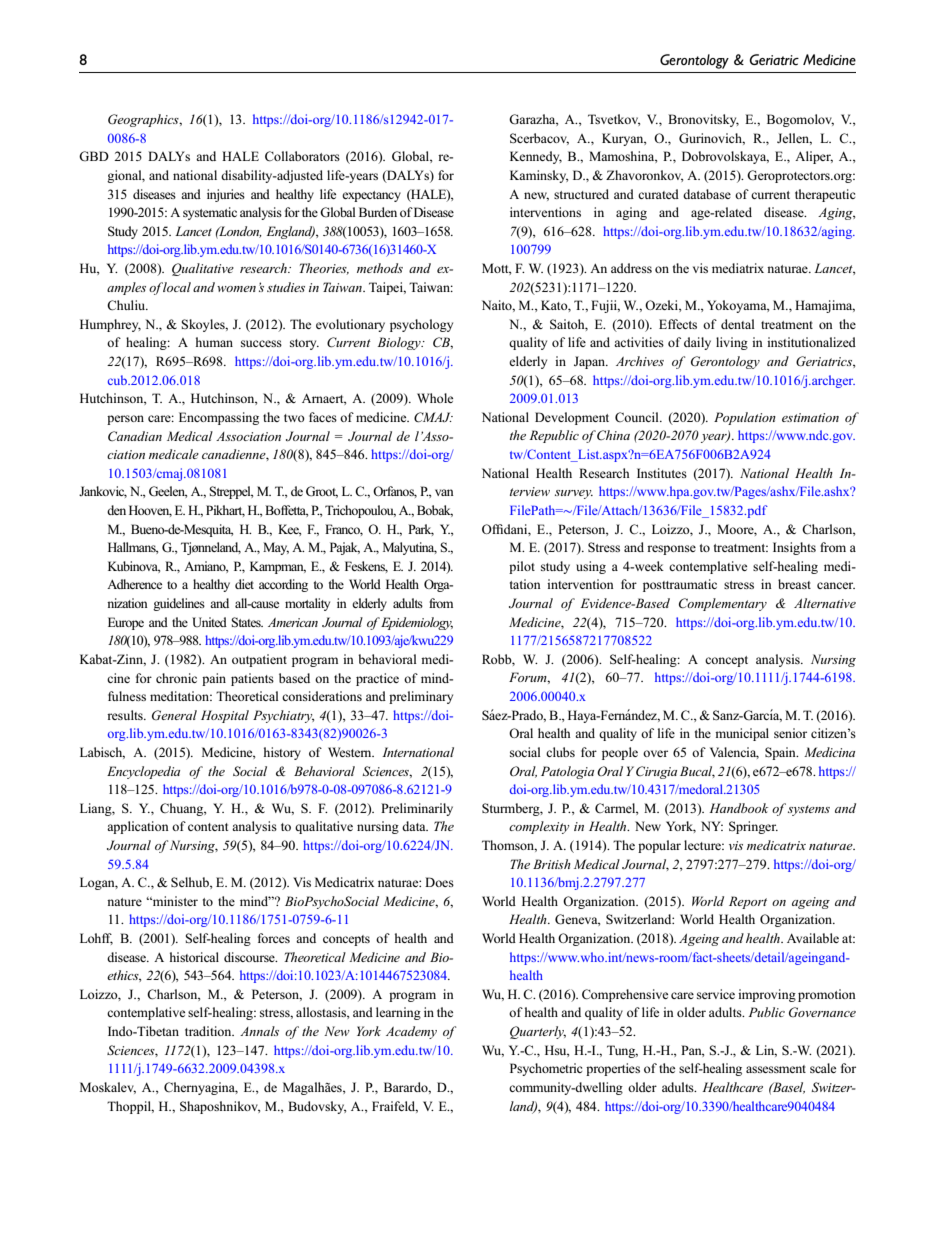 Image resolution: width=952 pixels, height=1233 pixels. I want to click on van, so click(444, 492).
